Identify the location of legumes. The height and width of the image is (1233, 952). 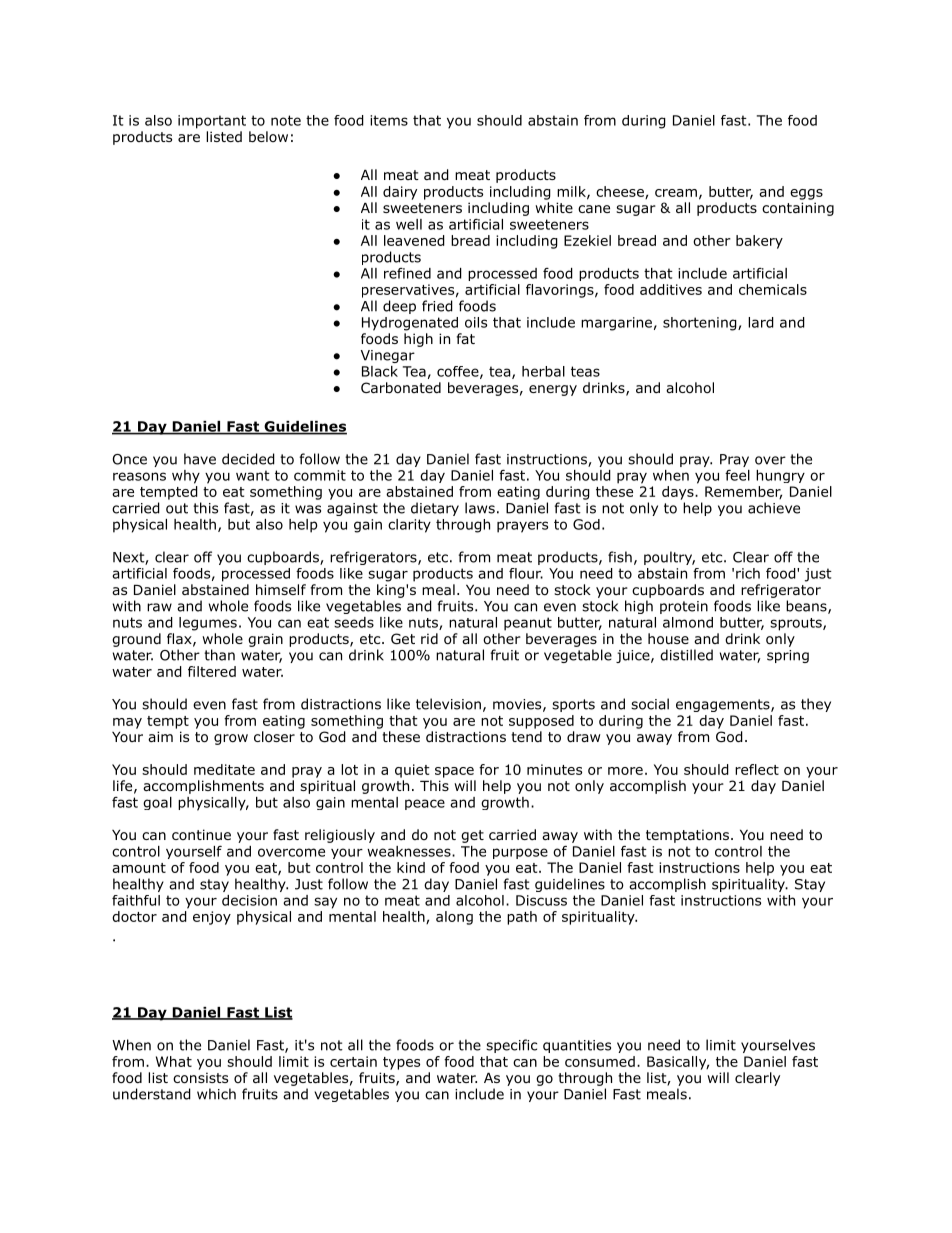
(208, 624).
